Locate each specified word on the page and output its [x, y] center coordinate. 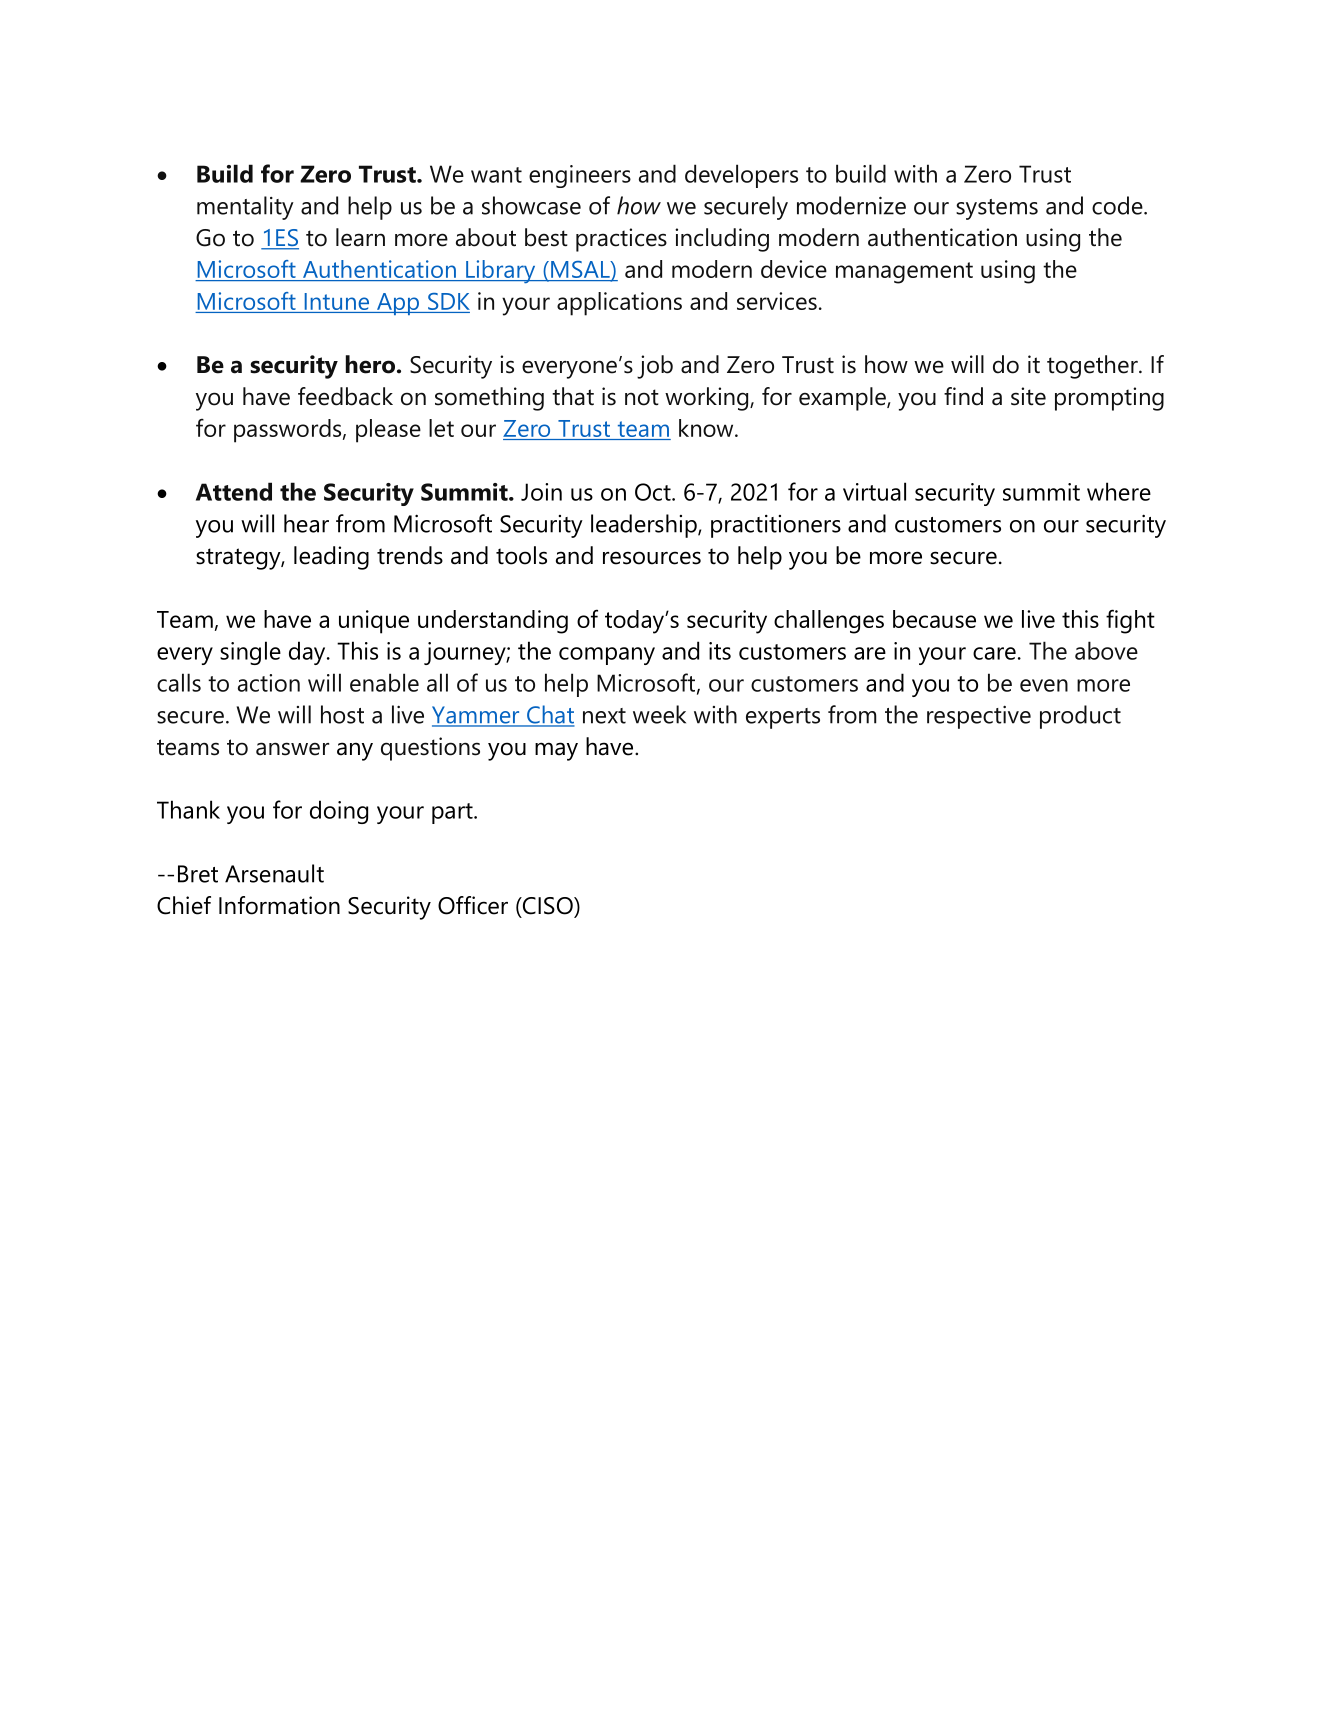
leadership [645, 526]
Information [279, 905]
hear [306, 523]
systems [997, 209]
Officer [473, 905]
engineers [580, 176]
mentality [245, 208]
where [1119, 491]
